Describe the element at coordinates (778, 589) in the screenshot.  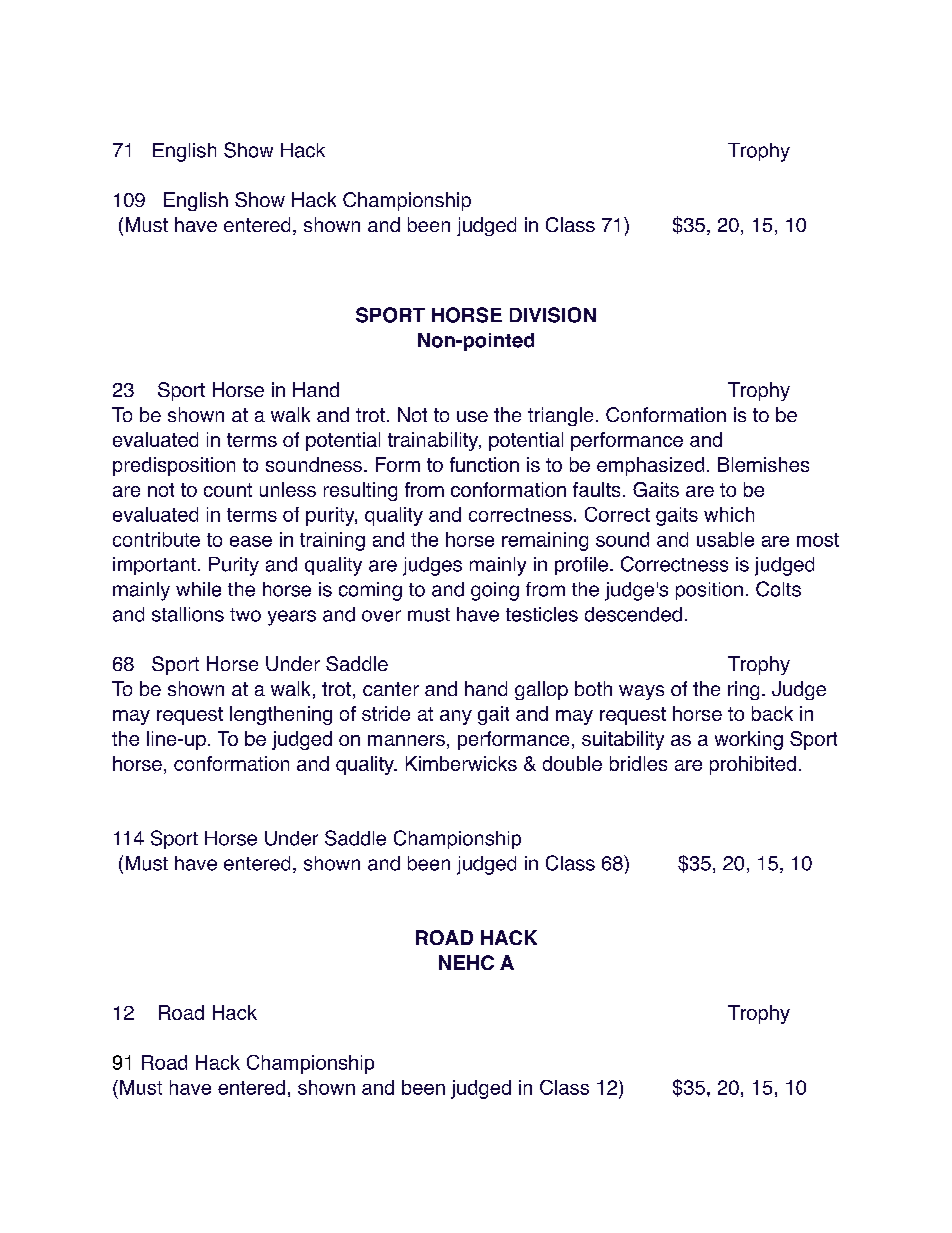
I see `Colts` at that location.
